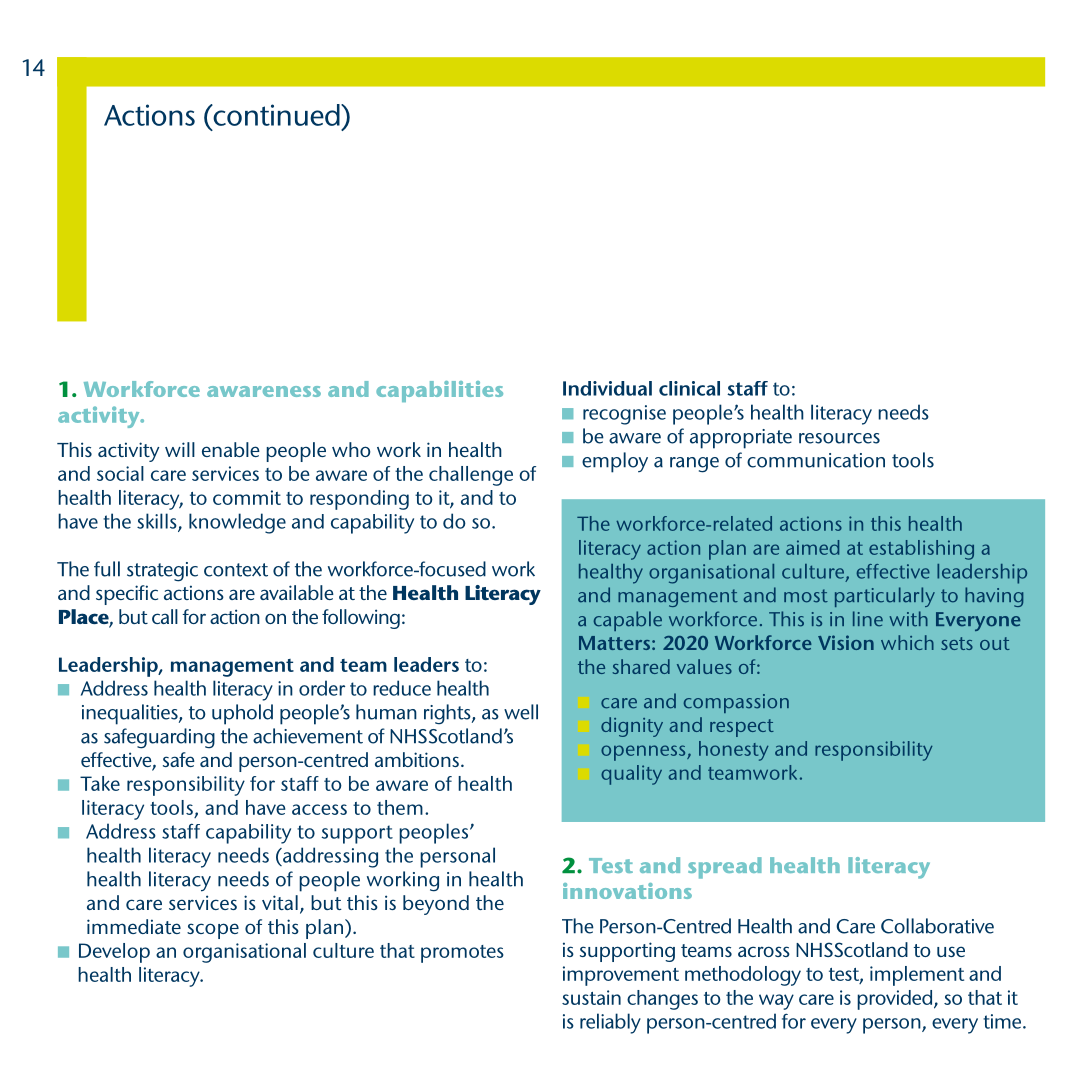  Describe the element at coordinates (607, 388) in the page. I see `Individual` at that location.
